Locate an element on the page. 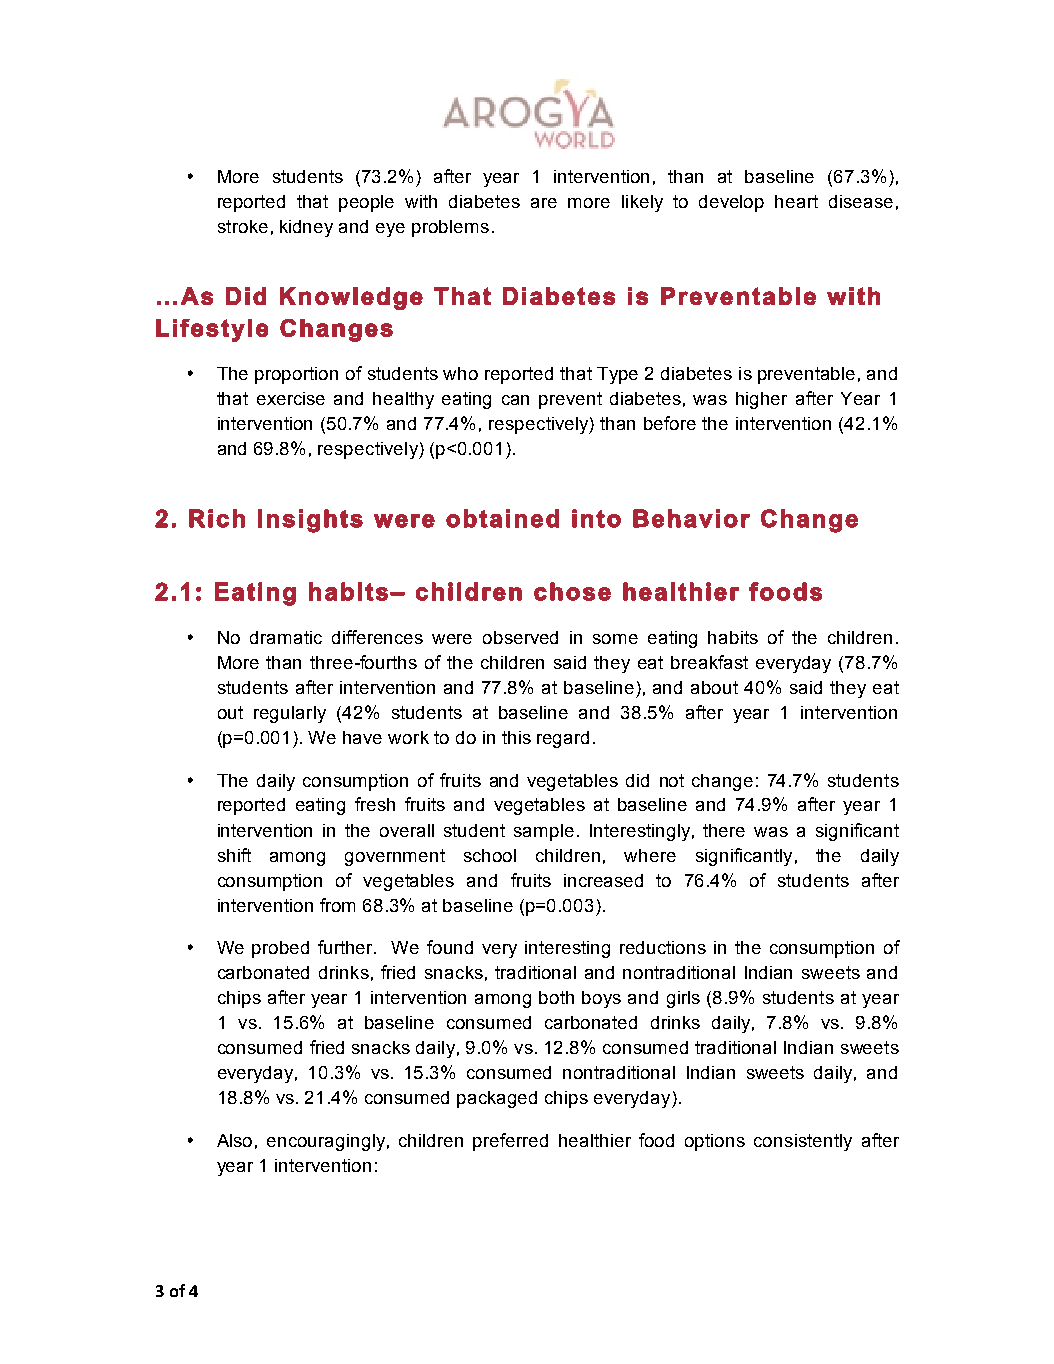 The height and width of the document is (1364, 1054). packaged is located at coordinates (497, 1099).
